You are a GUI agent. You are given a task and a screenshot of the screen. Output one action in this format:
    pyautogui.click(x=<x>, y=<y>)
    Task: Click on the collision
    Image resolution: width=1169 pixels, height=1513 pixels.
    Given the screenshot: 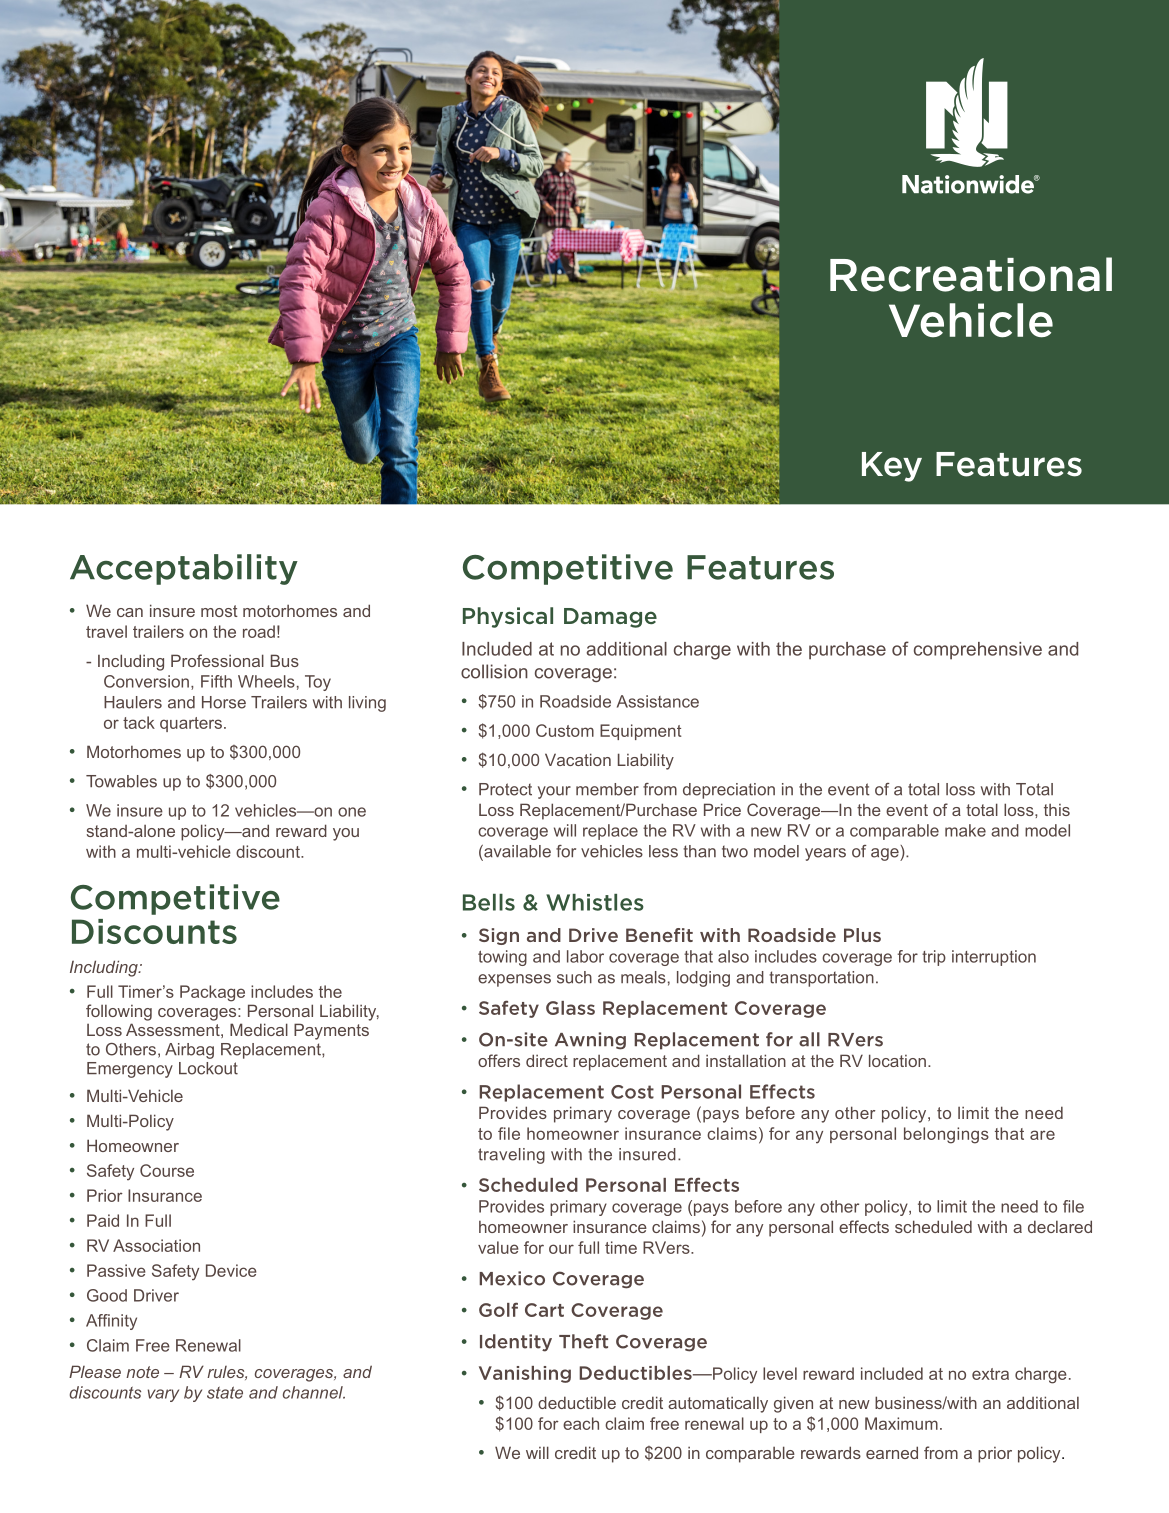 What is the action you would take?
    pyautogui.click(x=494, y=671)
